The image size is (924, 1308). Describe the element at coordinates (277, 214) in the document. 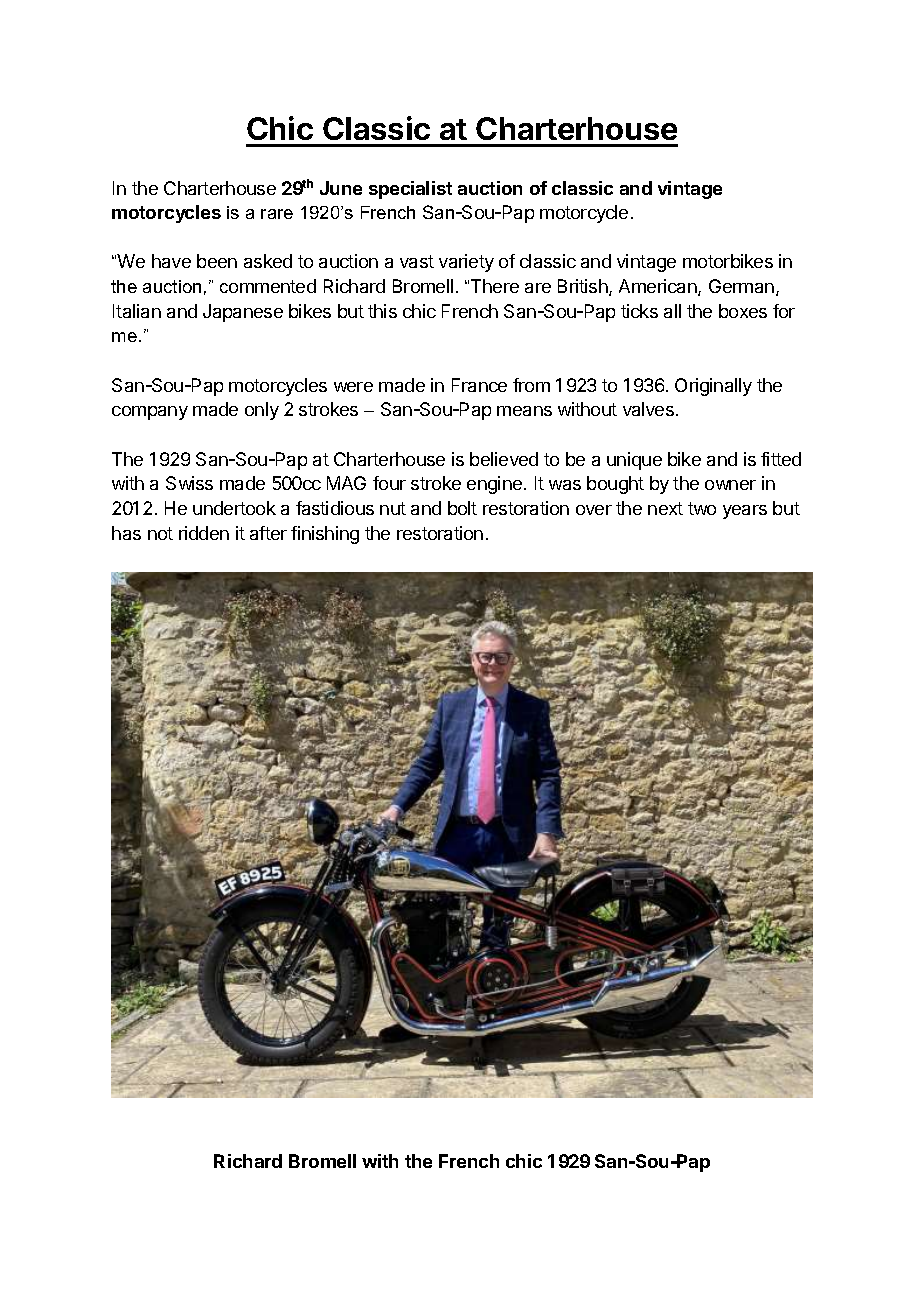

I see `rare` at that location.
